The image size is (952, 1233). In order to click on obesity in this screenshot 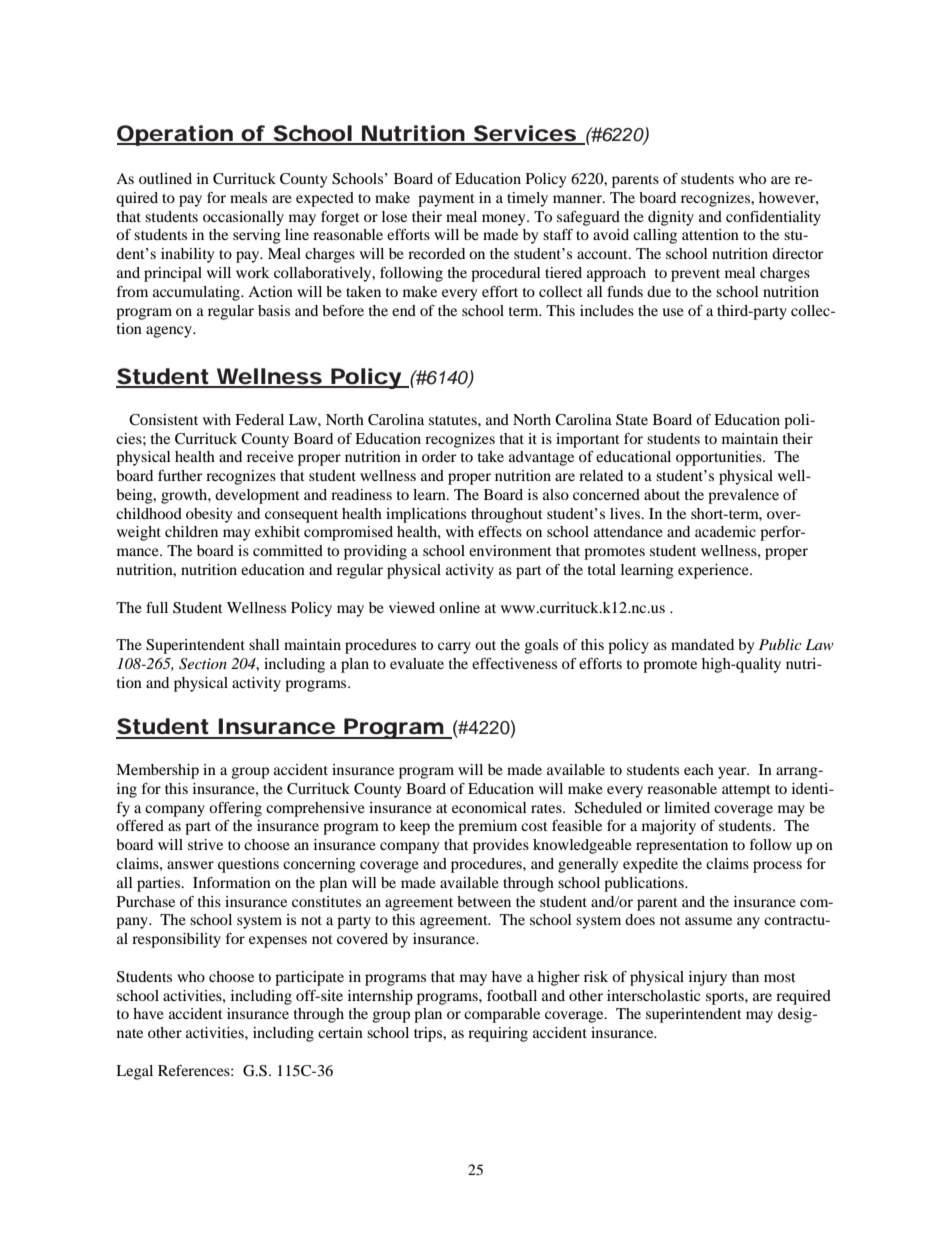, I will do `click(209, 515)`.
